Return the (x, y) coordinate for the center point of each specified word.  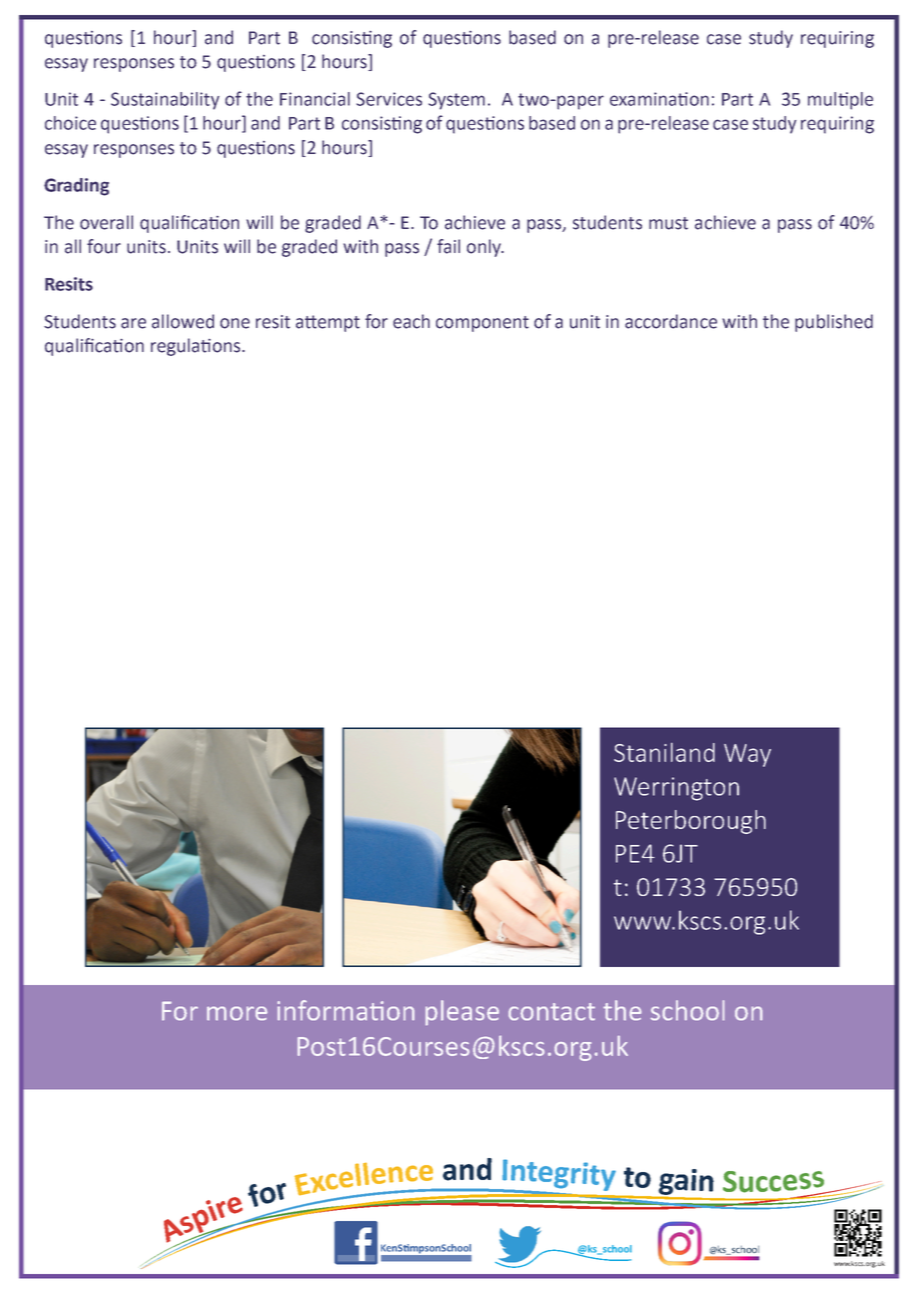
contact (551, 1011)
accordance (671, 321)
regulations (197, 347)
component (482, 324)
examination (659, 99)
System (456, 101)
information (345, 1010)
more (237, 1013)
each (411, 321)
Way (747, 755)
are (133, 323)
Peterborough (691, 822)
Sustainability (165, 101)
